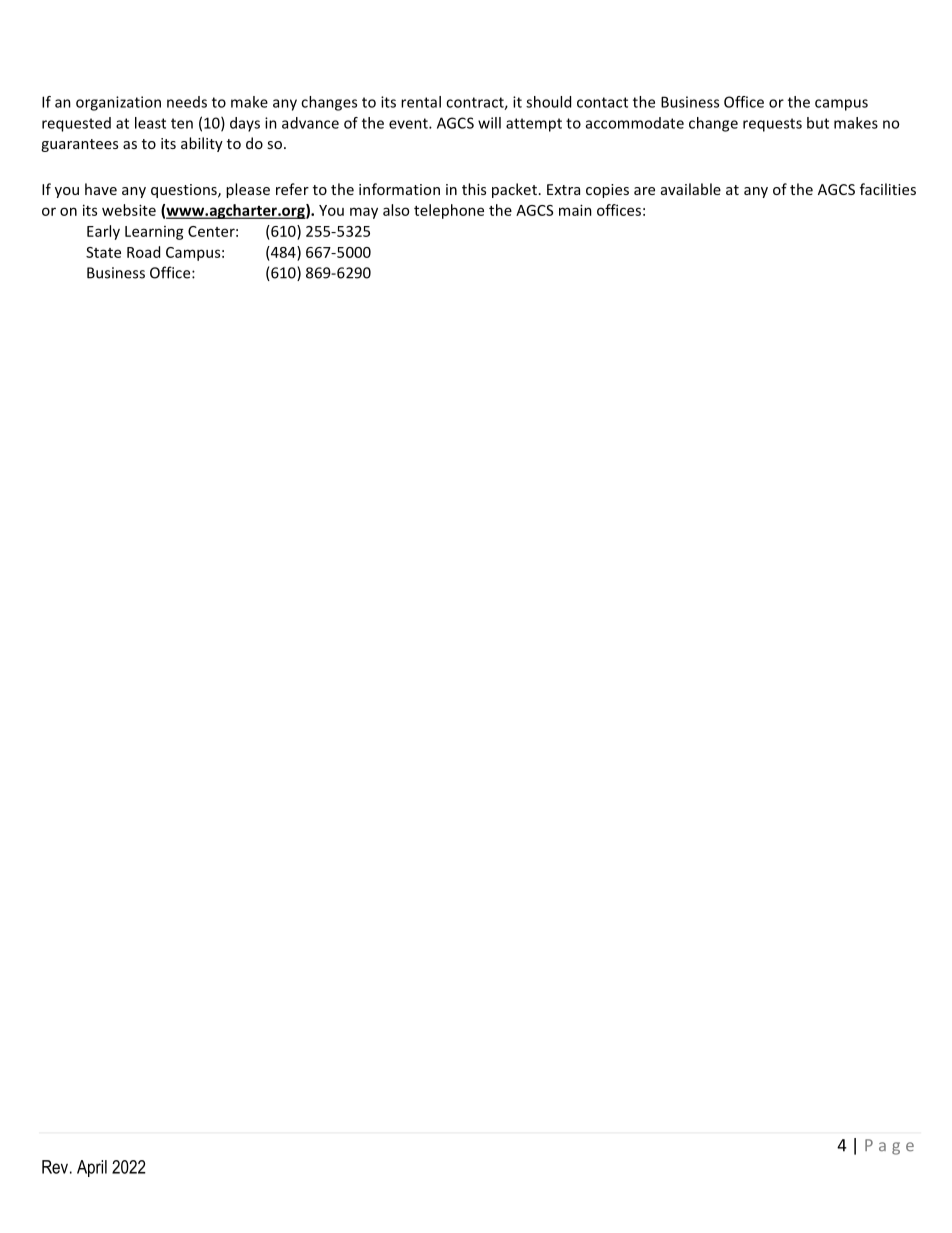 The image size is (952, 1233). Describe the element at coordinates (489, 123) in the document. I see `will` at that location.
